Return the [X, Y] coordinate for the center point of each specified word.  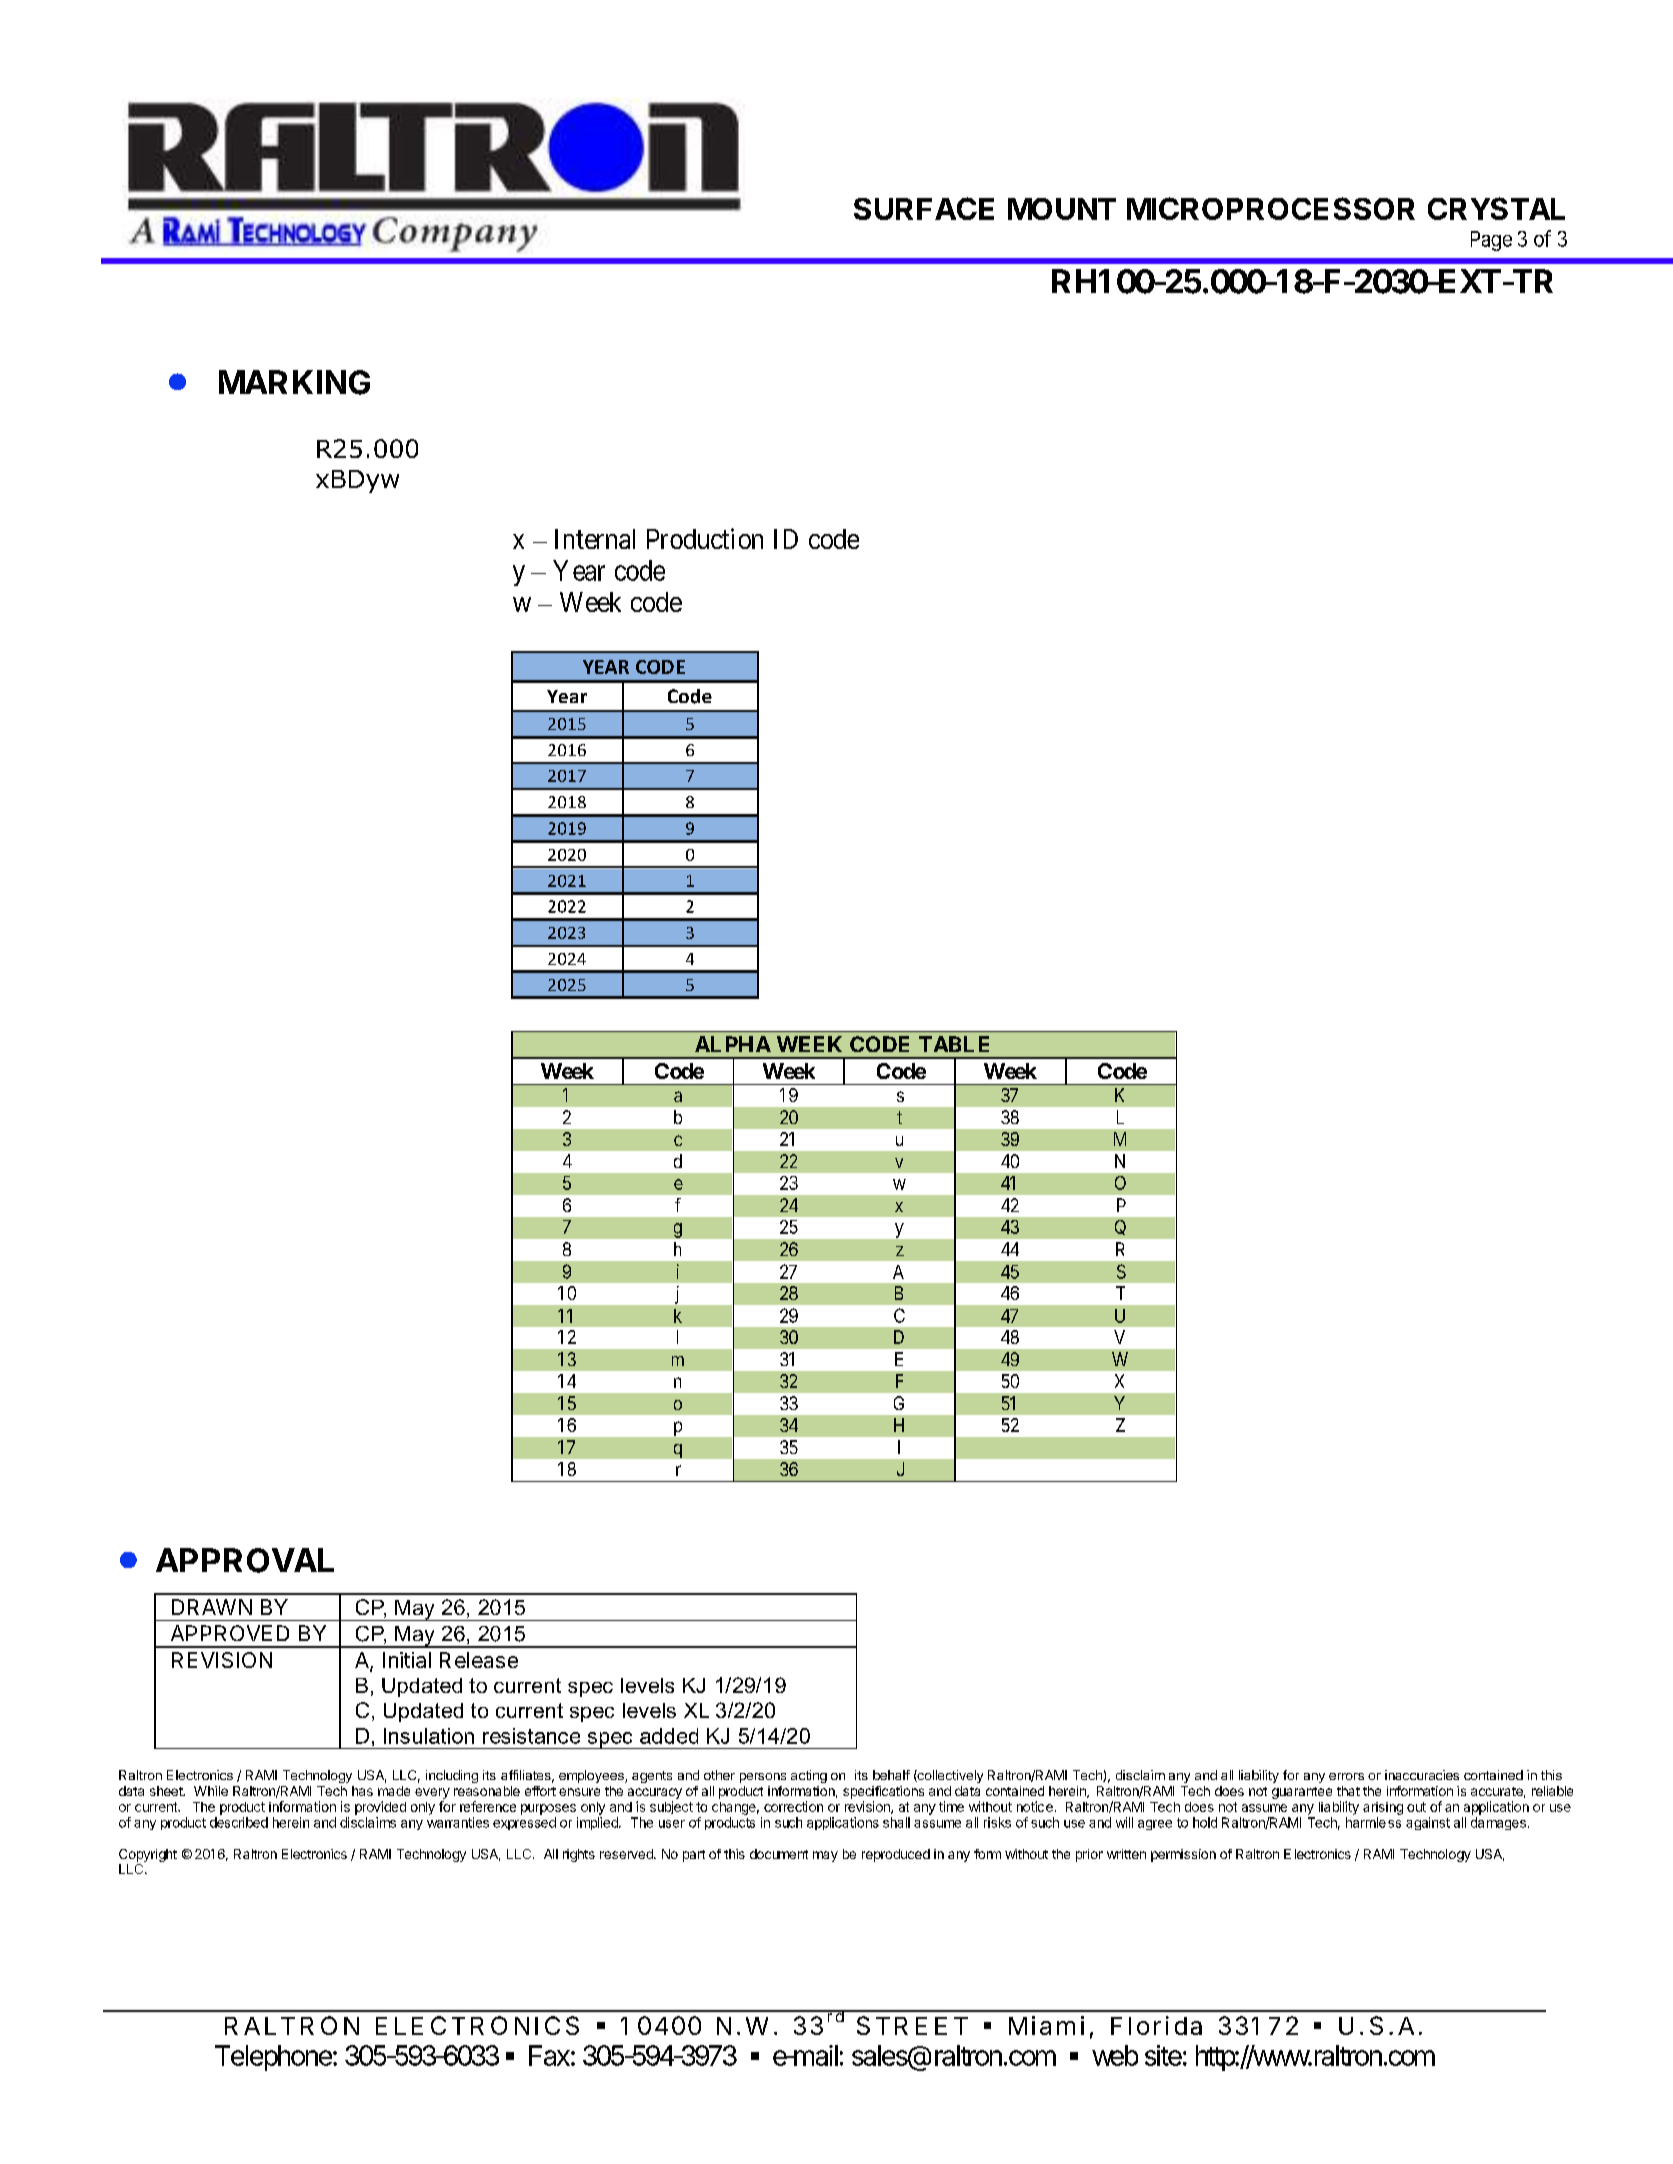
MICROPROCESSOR [1271, 208]
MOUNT [1062, 209]
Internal [595, 539]
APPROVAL [245, 1560]
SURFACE [924, 208]
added [669, 1736]
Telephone [274, 2058]
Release [479, 1660]
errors [1346, 1776]
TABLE [954, 1044]
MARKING [294, 382]
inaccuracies [1422, 1775]
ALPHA [733, 1044]
